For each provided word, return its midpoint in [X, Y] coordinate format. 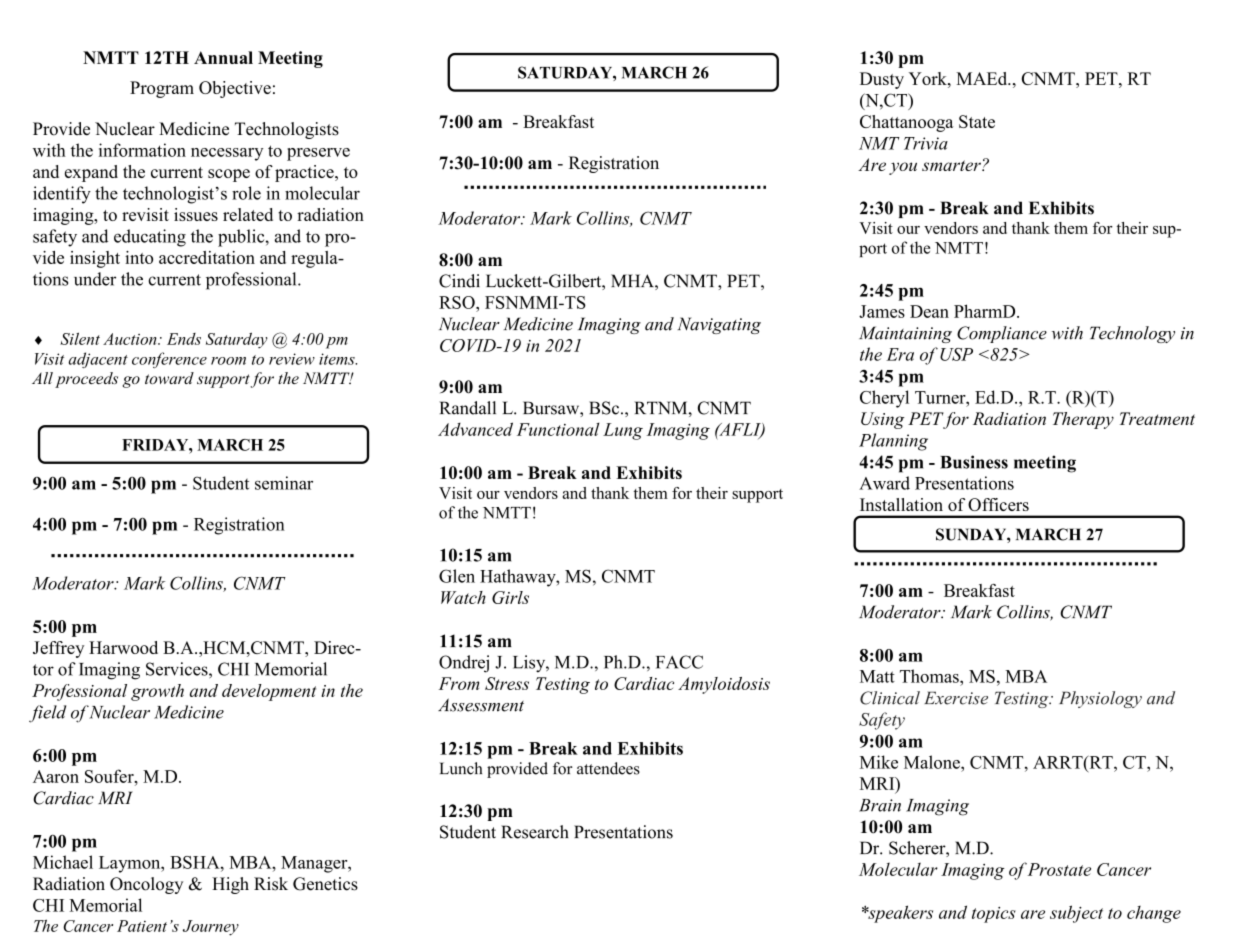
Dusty [882, 80]
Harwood [123, 647]
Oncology [146, 885]
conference [169, 360]
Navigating [719, 325]
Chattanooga [907, 123]
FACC [679, 662]
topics [994, 915]
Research [535, 832]
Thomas [930, 676]
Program [162, 89]
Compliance [1002, 334]
